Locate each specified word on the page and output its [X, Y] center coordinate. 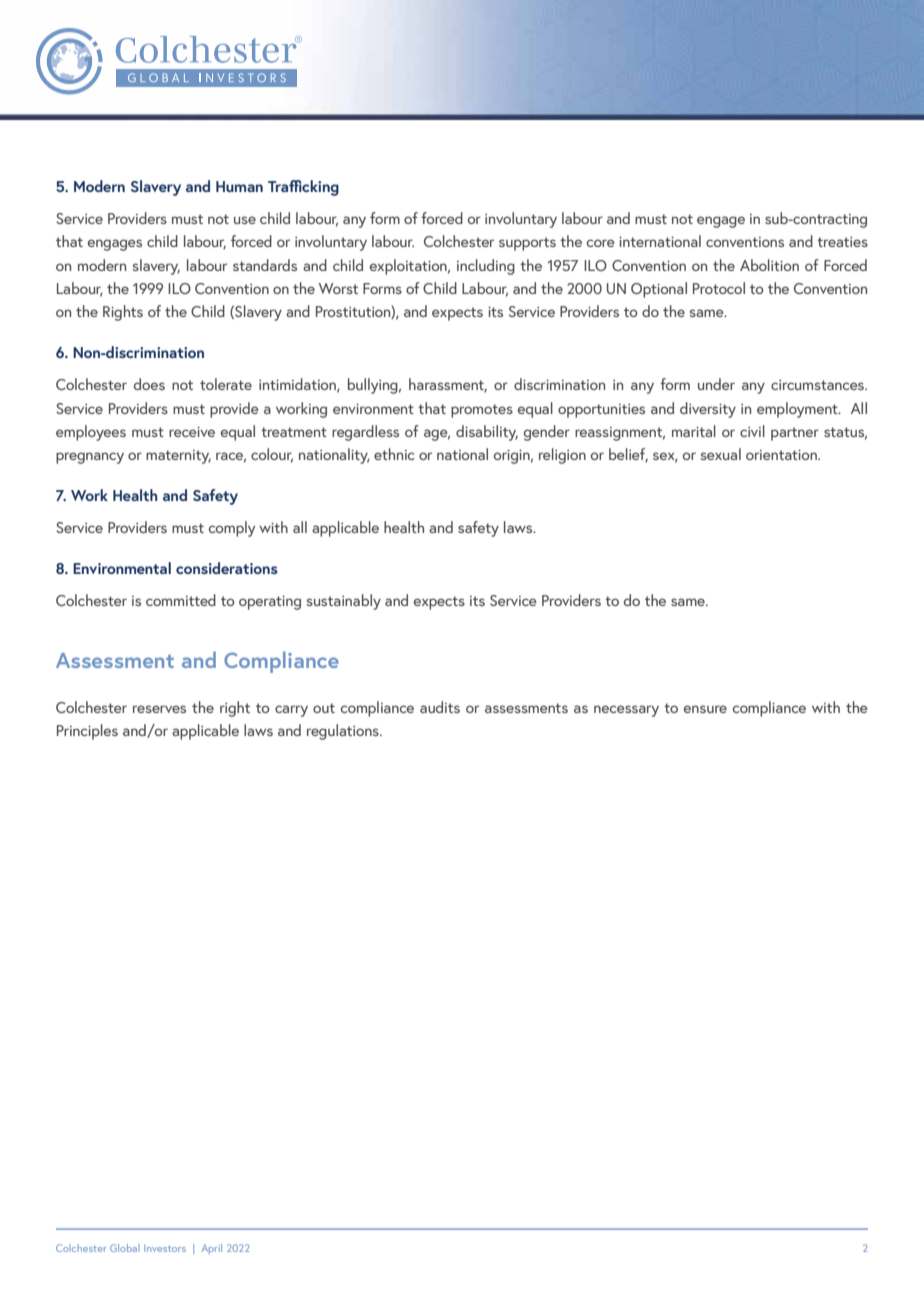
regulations [344, 732]
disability [487, 433]
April [212, 1249]
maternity [178, 457]
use [245, 220]
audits [440, 707]
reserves [159, 709]
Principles [87, 732]
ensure [705, 709]
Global [125, 1248]
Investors [165, 1248]
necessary [626, 711]
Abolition [769, 265]
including [486, 267]
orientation [782, 455]
